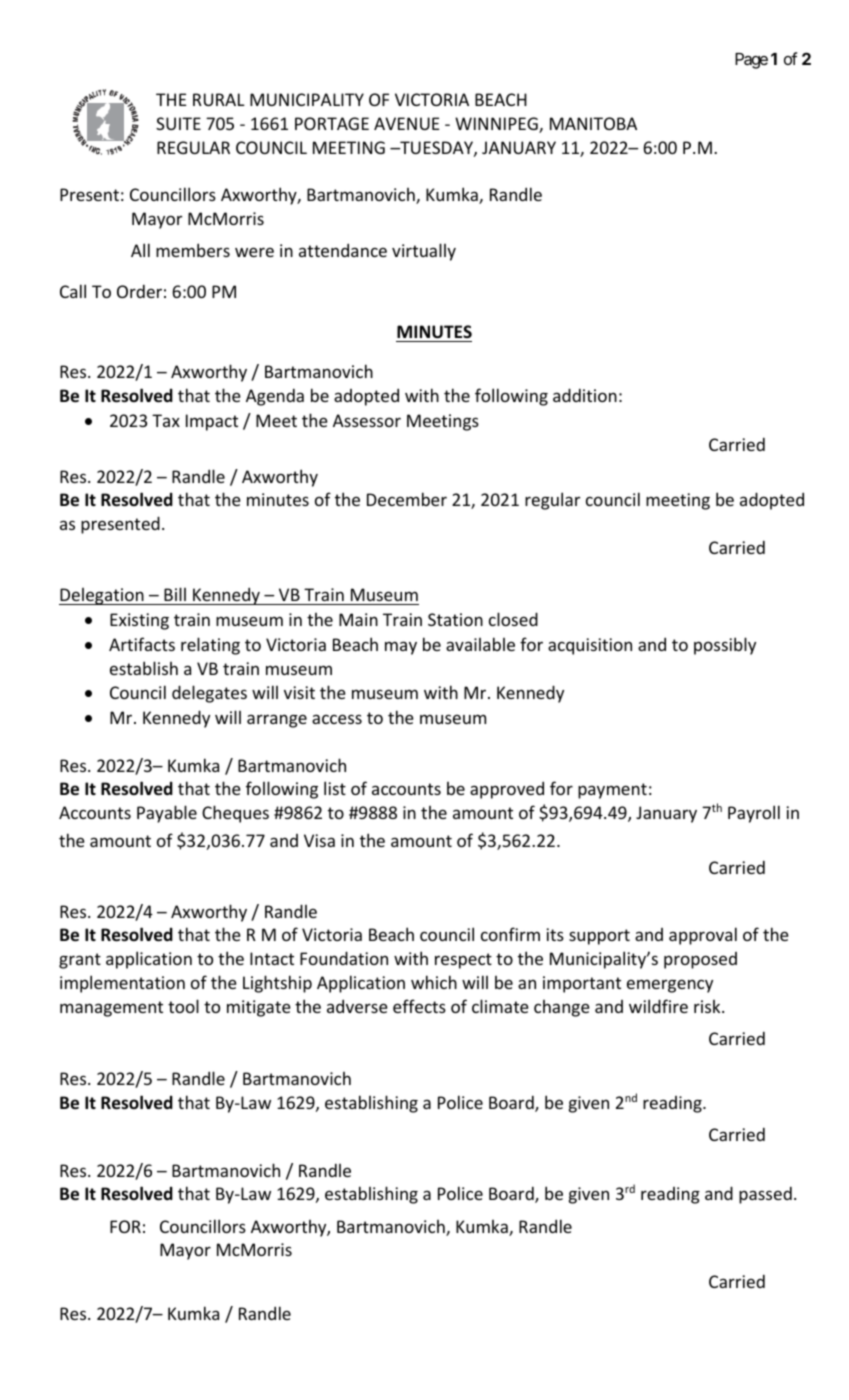 The height and width of the screenshot is (1400, 849). What do you see at coordinates (751, 61) in the screenshot?
I see `Page` at bounding box center [751, 61].
